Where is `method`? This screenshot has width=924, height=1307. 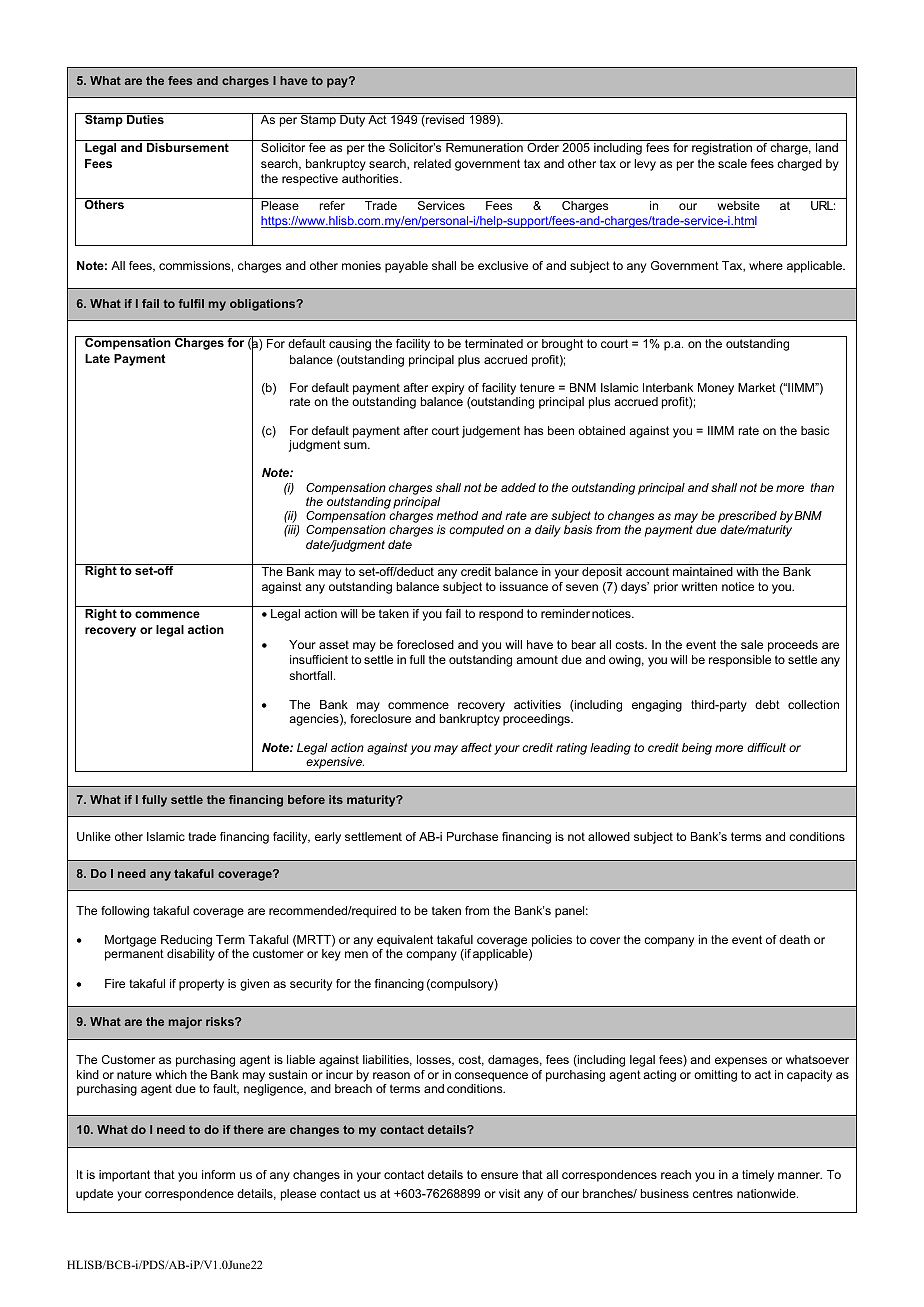 method is located at coordinates (457, 515).
